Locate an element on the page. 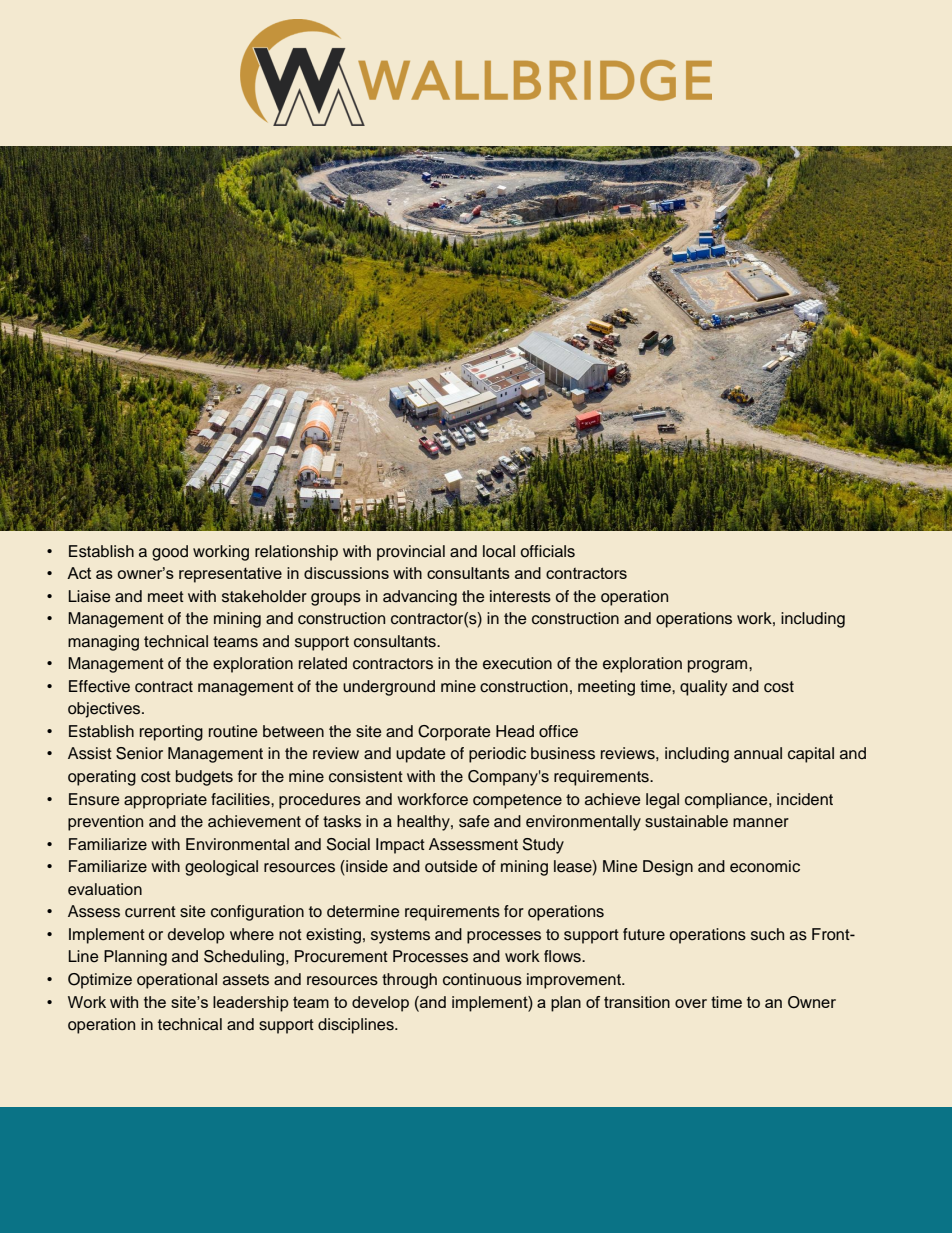  continuous is located at coordinates (482, 979).
